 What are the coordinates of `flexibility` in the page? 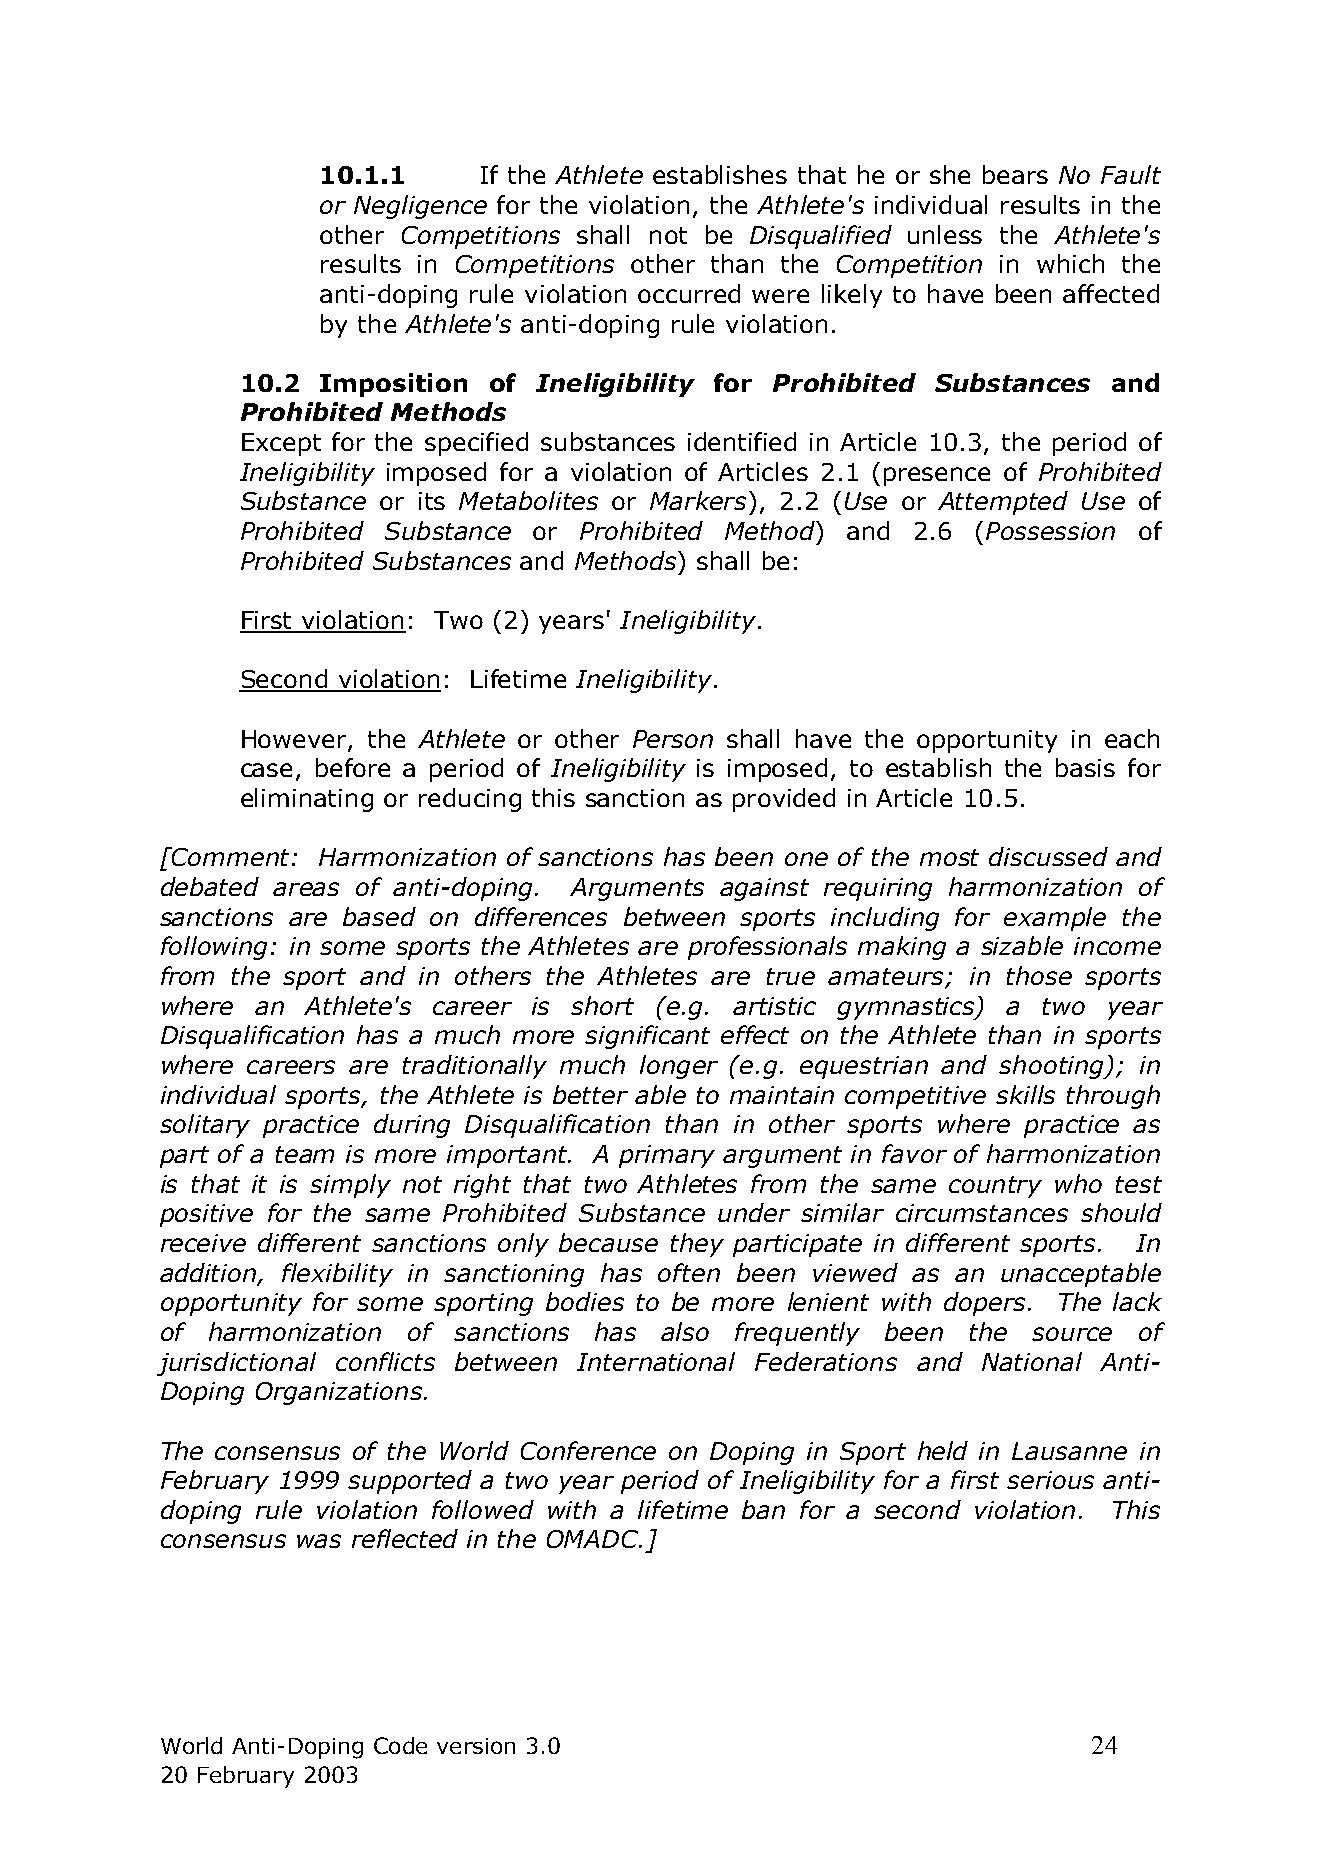 It's located at (337, 1275).
